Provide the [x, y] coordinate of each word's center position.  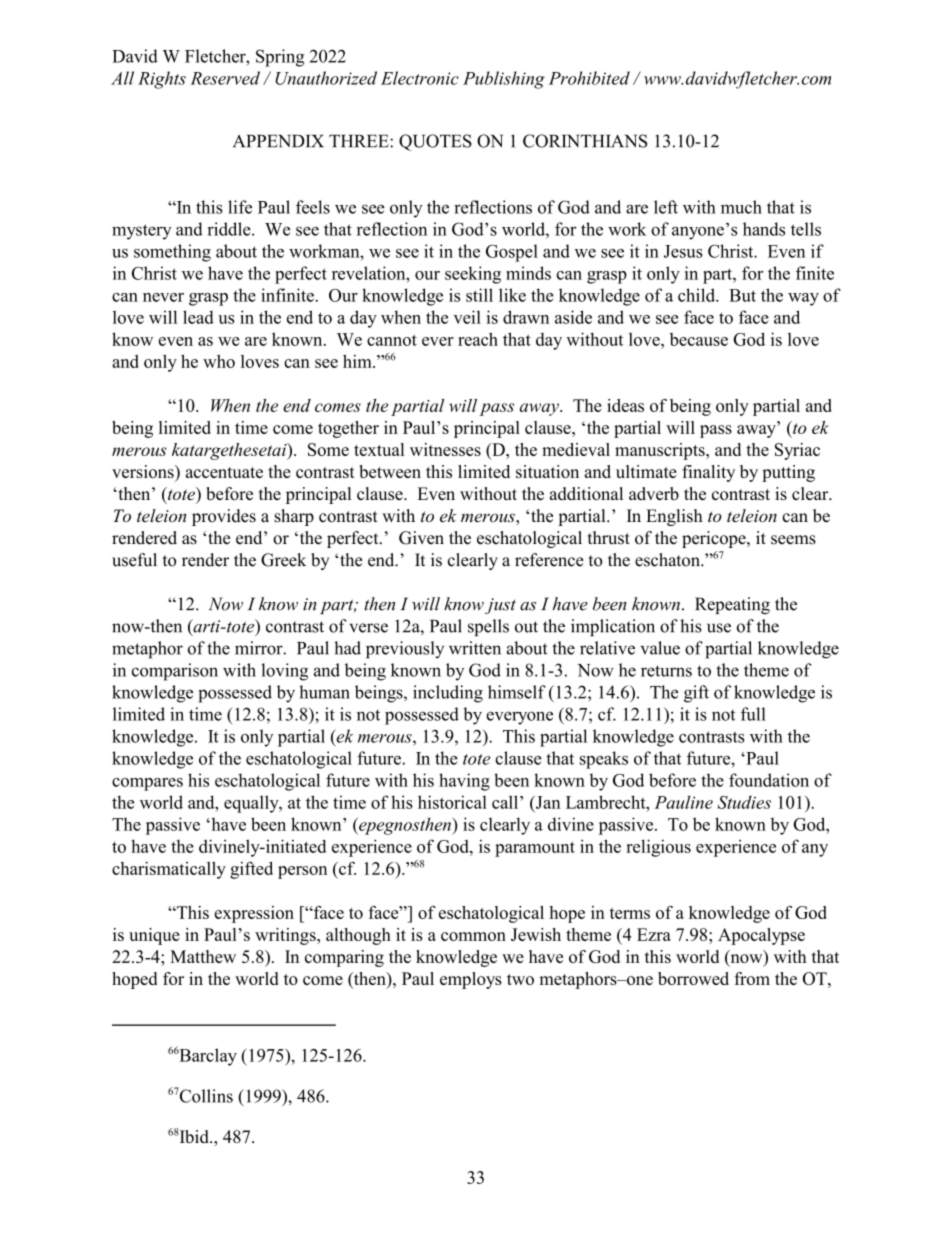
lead [198, 317]
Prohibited [589, 78]
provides [224, 517]
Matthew [203, 956]
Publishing [504, 80]
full [753, 714]
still [479, 295]
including [448, 694]
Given [421, 538]
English [674, 517]
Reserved [225, 78]
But [742, 295]
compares [147, 784]
